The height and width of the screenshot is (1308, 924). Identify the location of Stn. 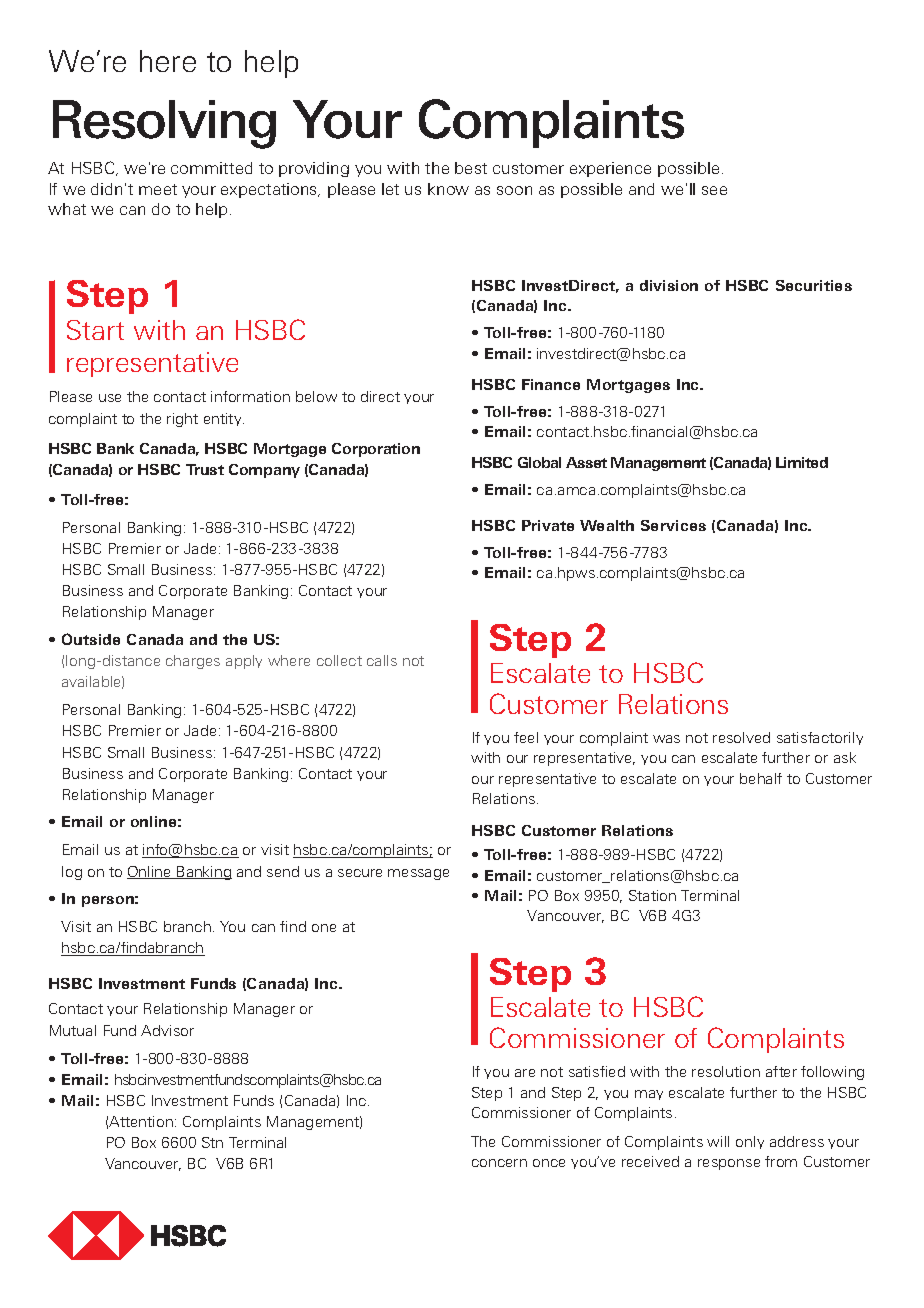
(212, 1142).
